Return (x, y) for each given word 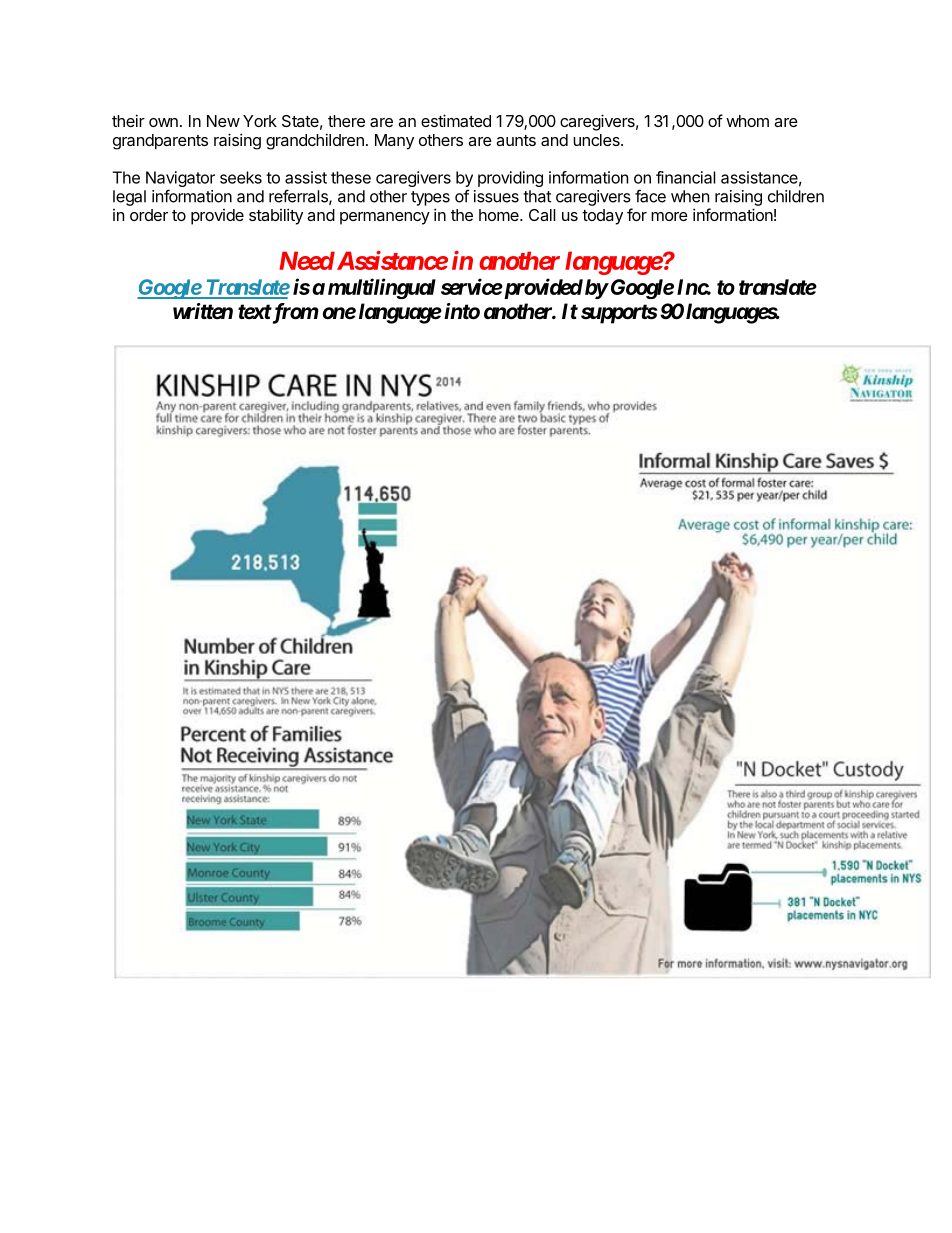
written (203, 311)
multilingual (382, 288)
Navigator (180, 180)
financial (686, 177)
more (669, 216)
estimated (456, 120)
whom (747, 121)
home (500, 215)
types (430, 198)
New (223, 121)
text (255, 312)
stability (276, 216)
